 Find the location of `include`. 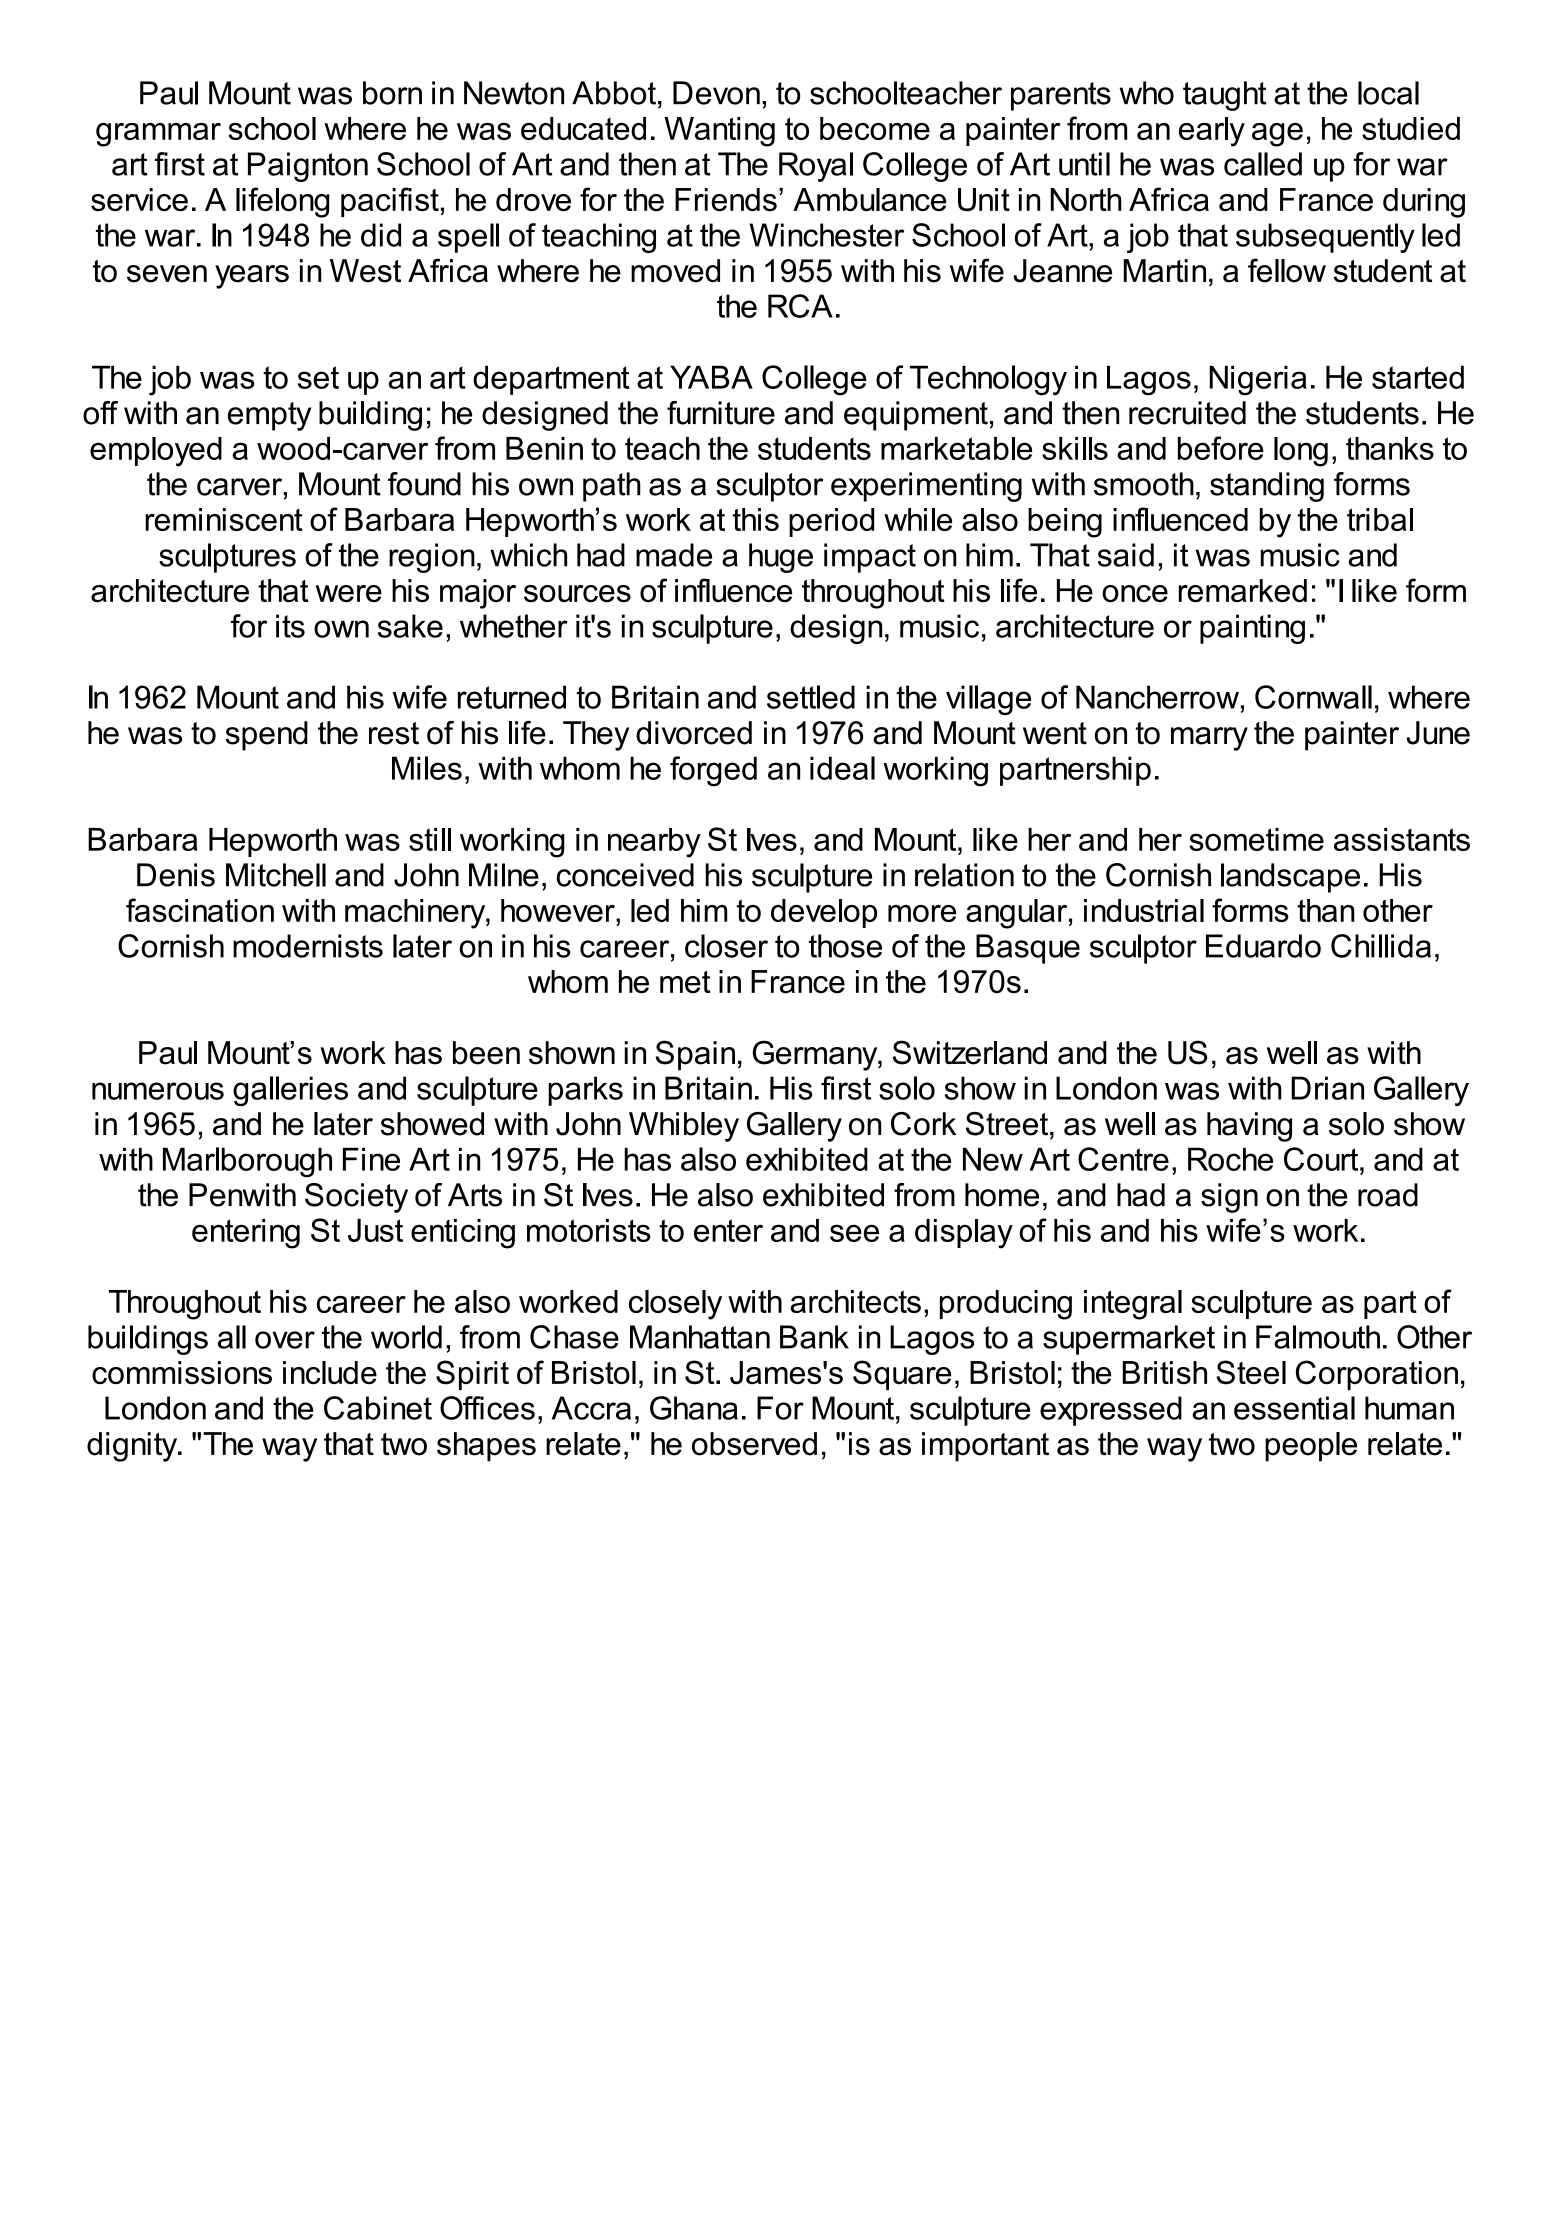

include is located at coordinates (330, 1373).
